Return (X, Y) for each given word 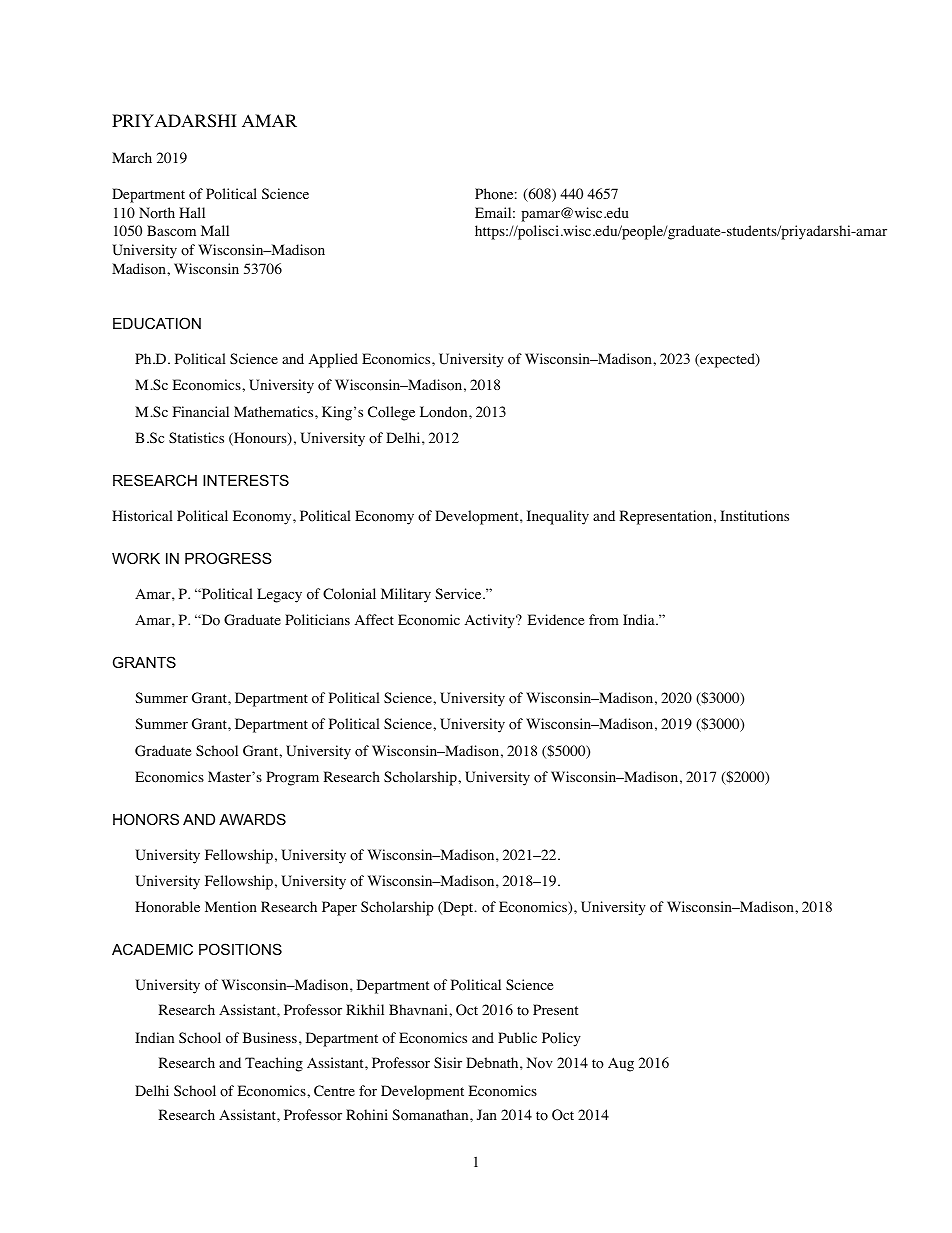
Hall (192, 212)
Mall (215, 230)
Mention (231, 907)
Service (458, 593)
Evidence (556, 619)
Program (292, 778)
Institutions (754, 516)
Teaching (274, 1064)
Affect (374, 619)
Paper (339, 908)
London (445, 412)
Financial (201, 411)
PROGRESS (228, 558)
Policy (561, 1039)
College (391, 413)
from (604, 620)
